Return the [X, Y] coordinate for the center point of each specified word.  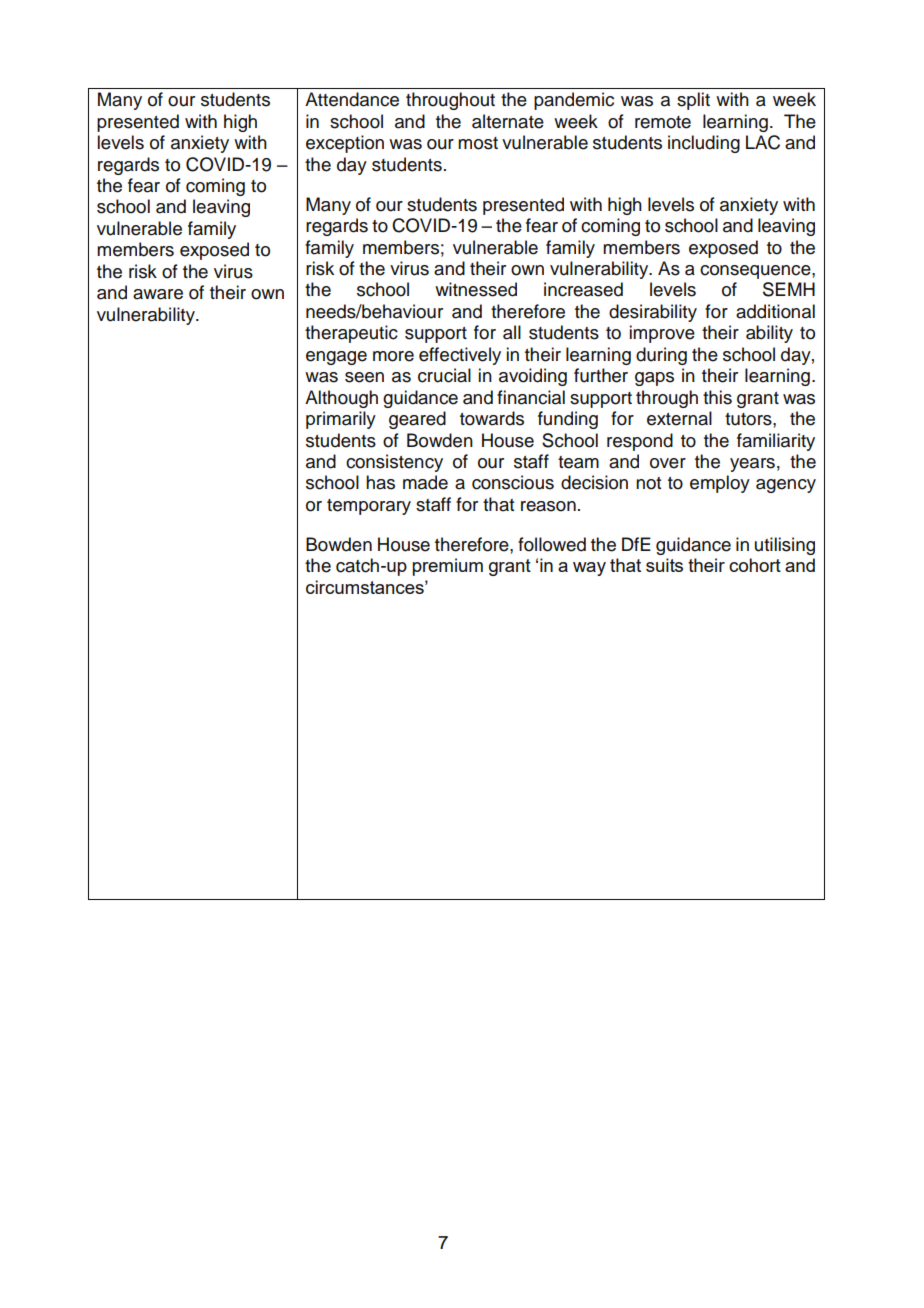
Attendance [352, 99]
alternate [508, 121]
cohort [755, 565]
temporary [369, 507]
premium [447, 567]
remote [663, 122]
